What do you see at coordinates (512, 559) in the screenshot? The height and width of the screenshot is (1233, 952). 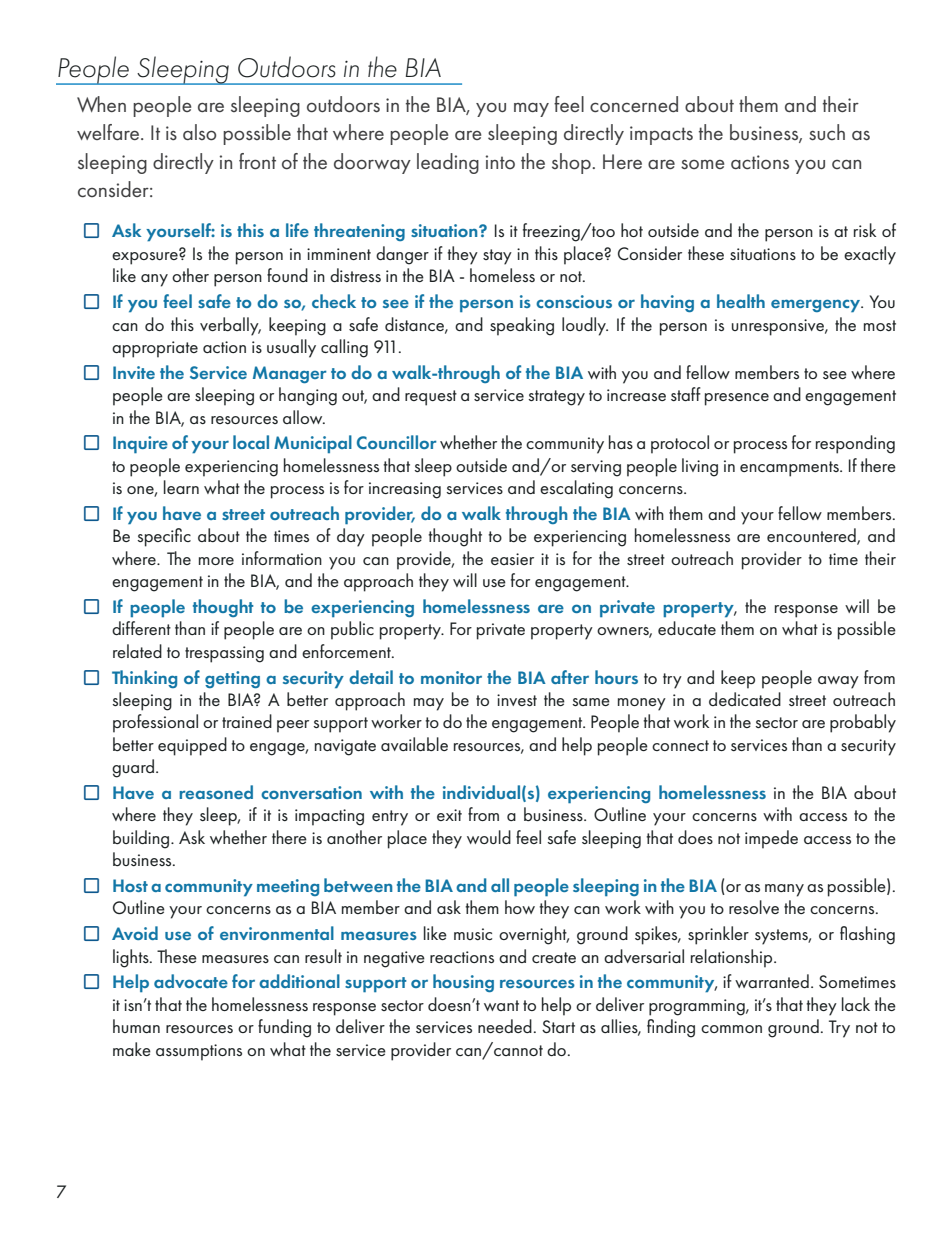 I see `easier` at bounding box center [512, 559].
